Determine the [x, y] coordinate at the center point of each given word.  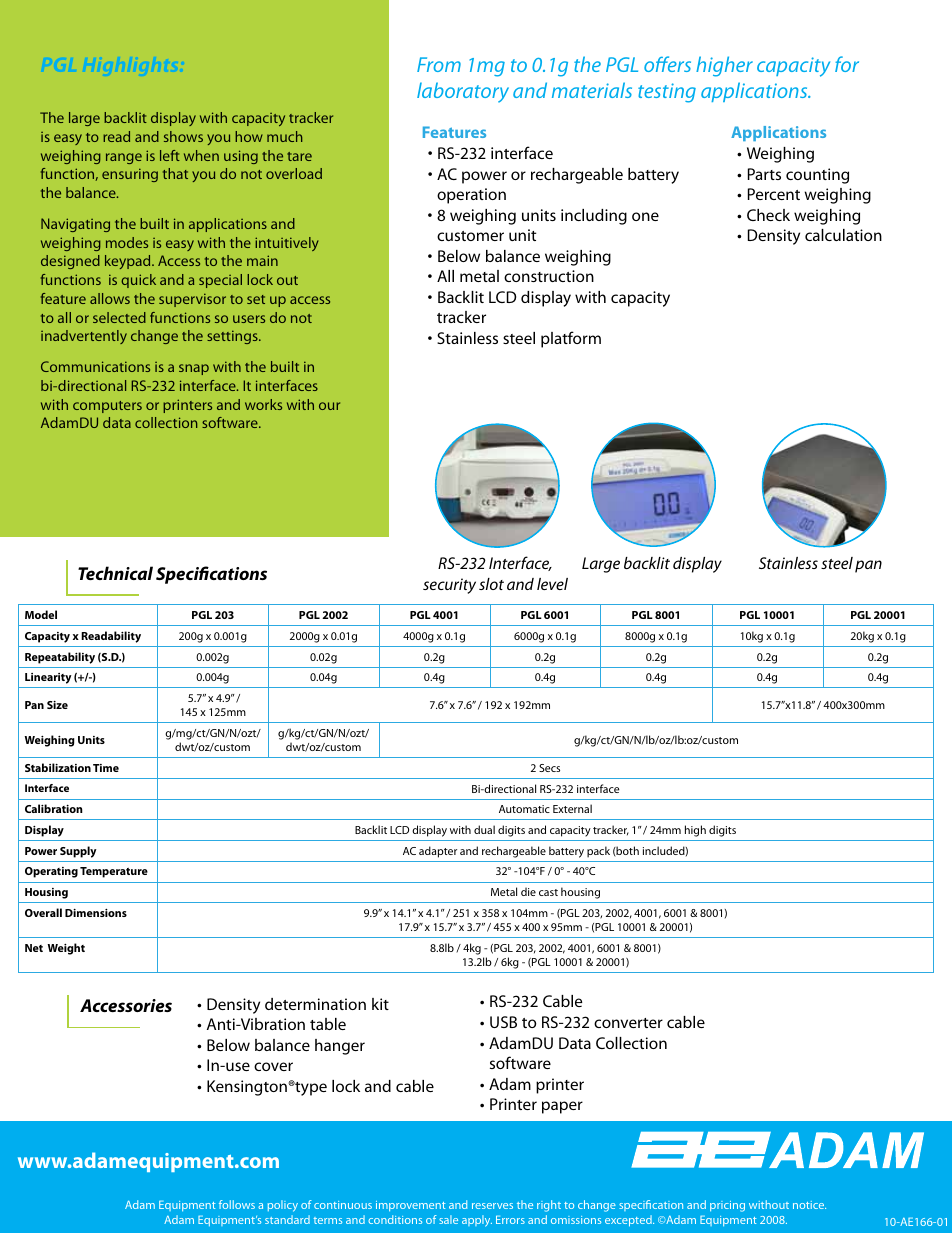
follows [237, 1204]
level [552, 584]
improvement [411, 1206]
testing [667, 93]
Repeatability [60, 658]
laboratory [463, 92]
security [449, 586]
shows [183, 136]
